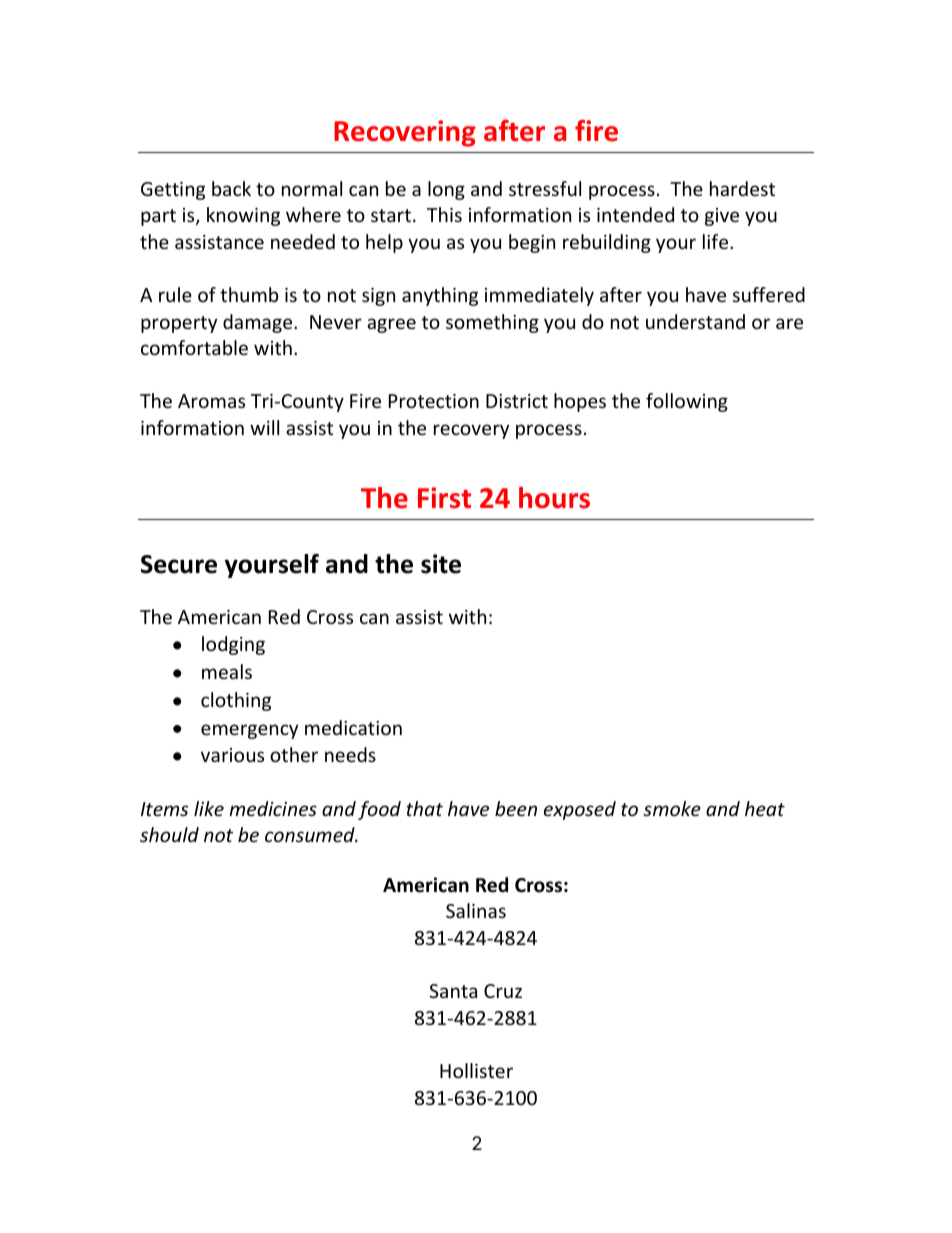 The width and height of the document is (952, 1233). I want to click on Hollister, so click(476, 1070).
